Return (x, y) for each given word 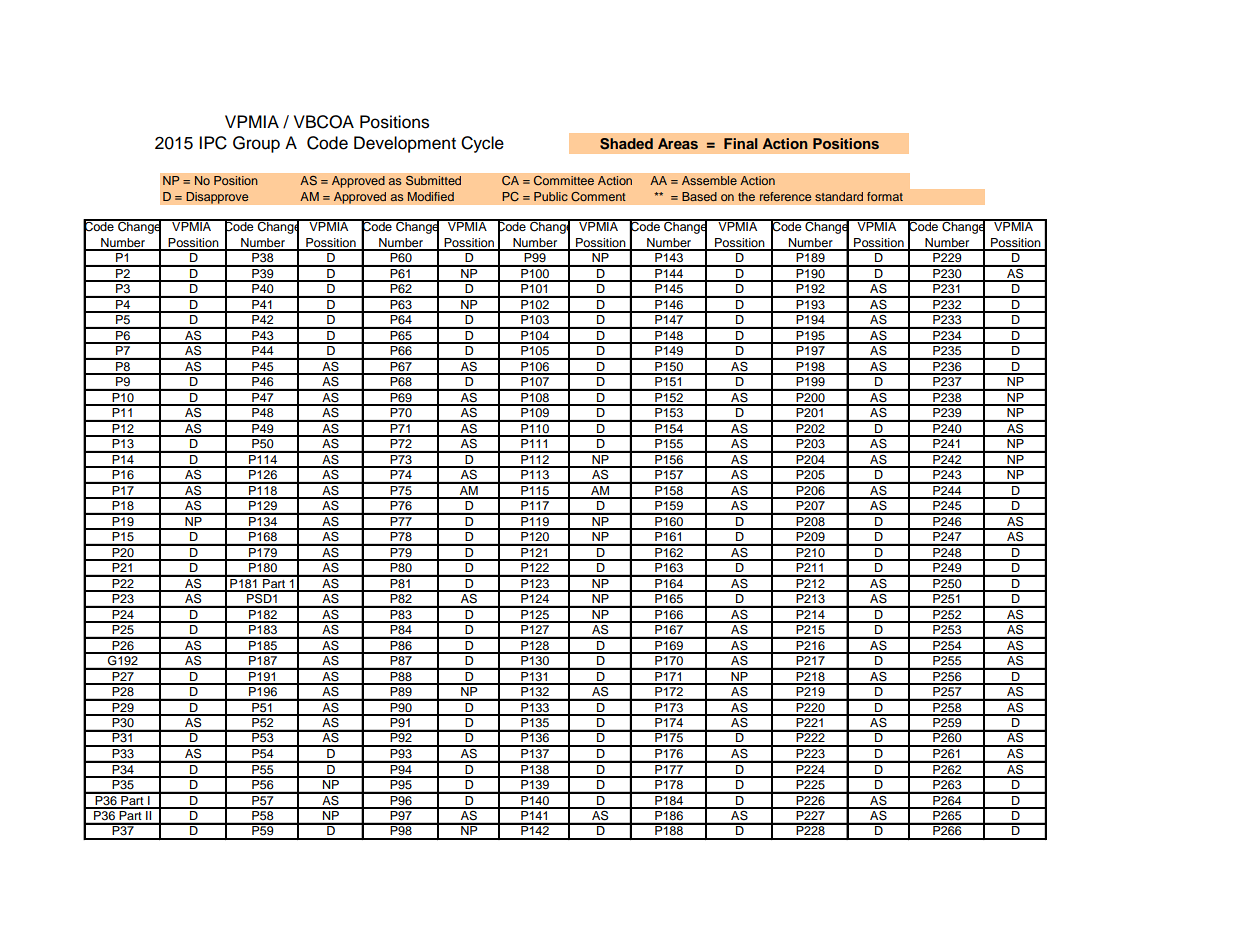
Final (741, 143)
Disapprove (217, 198)
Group (256, 144)
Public (551, 196)
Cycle (482, 144)
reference (785, 196)
